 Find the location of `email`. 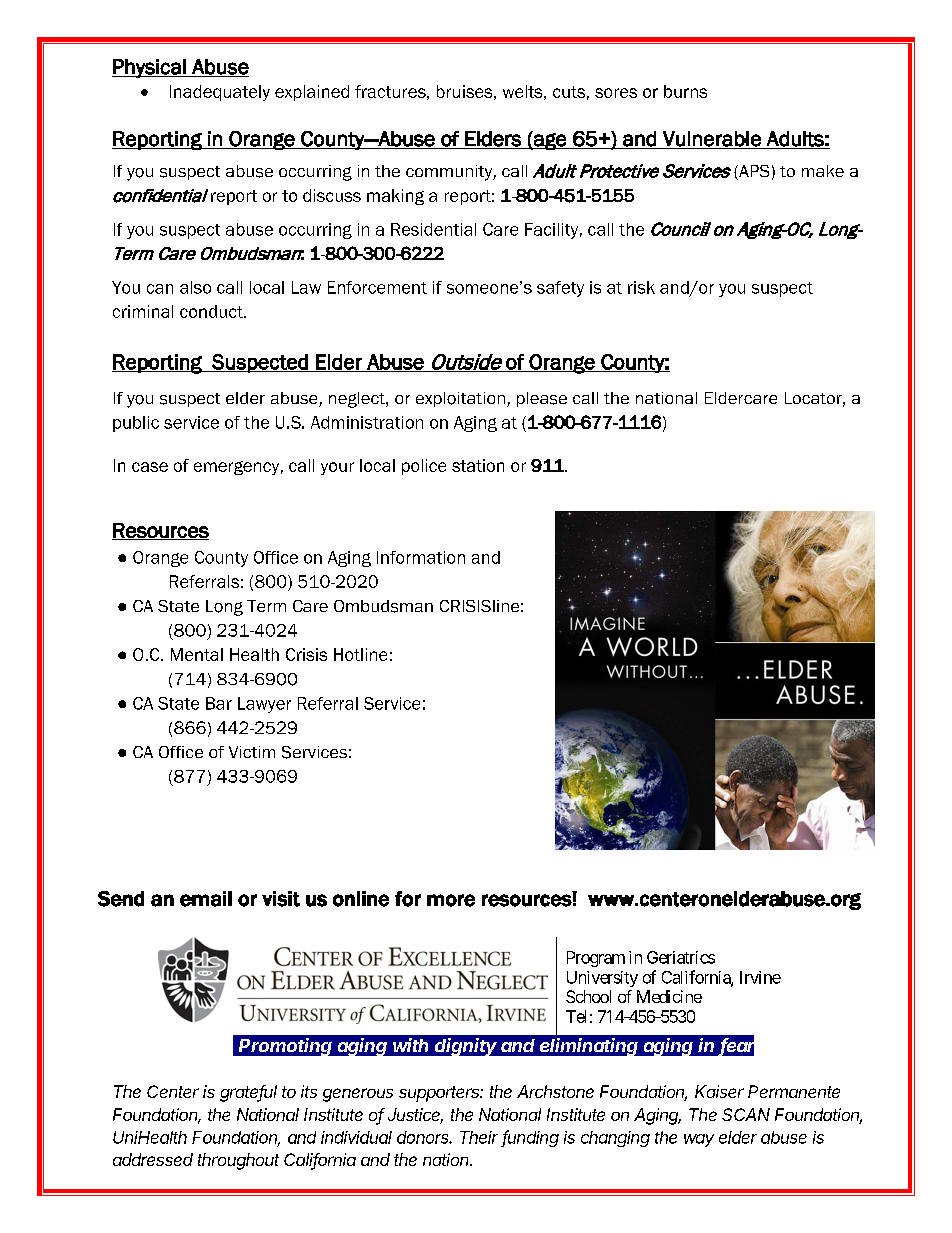

email is located at coordinates (206, 899).
